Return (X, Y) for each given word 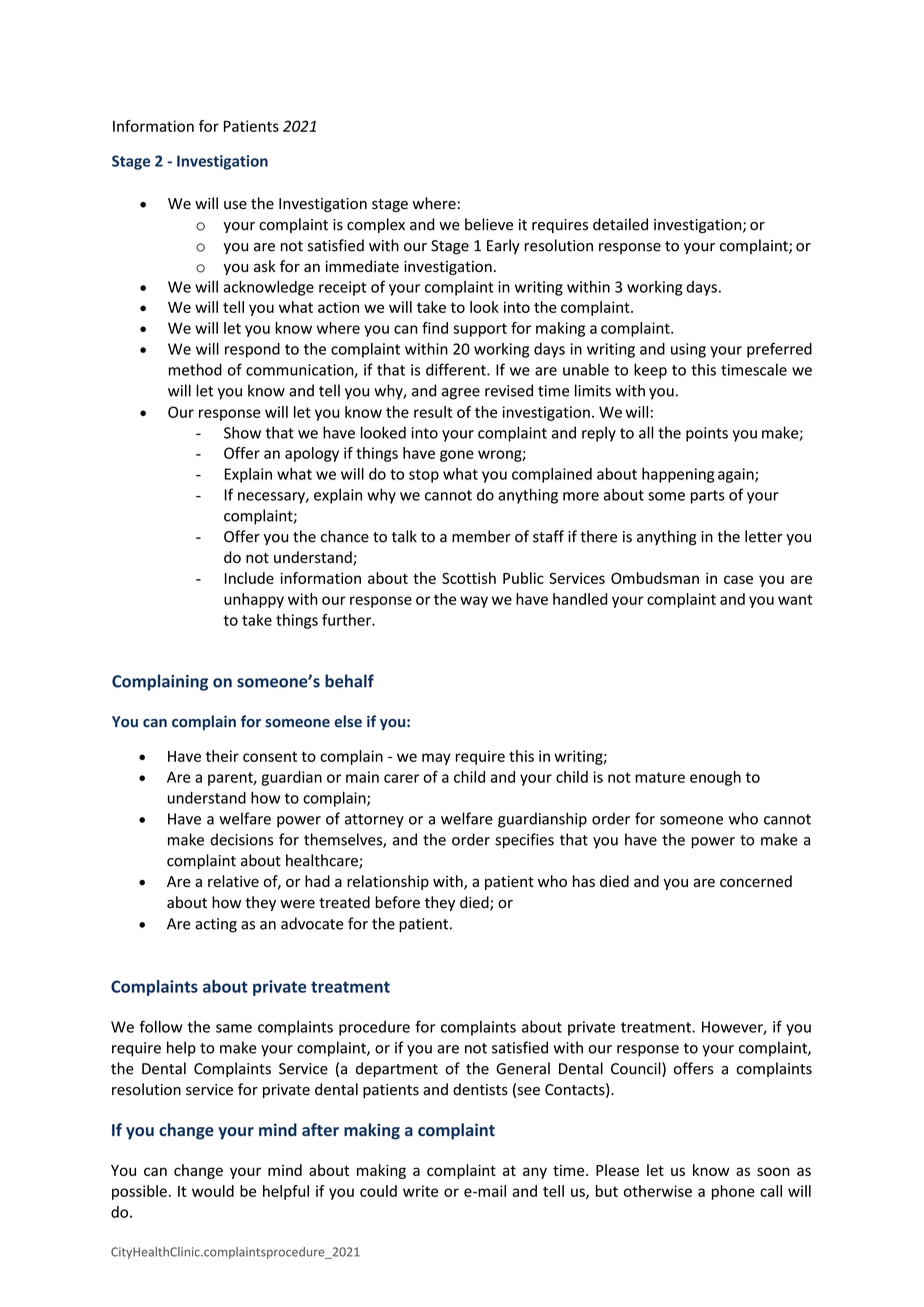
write (420, 1191)
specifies (524, 841)
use (235, 205)
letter (764, 536)
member (481, 536)
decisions (241, 839)
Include (249, 578)
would (213, 1191)
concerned (756, 881)
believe (489, 224)
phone (733, 1192)
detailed (620, 224)
